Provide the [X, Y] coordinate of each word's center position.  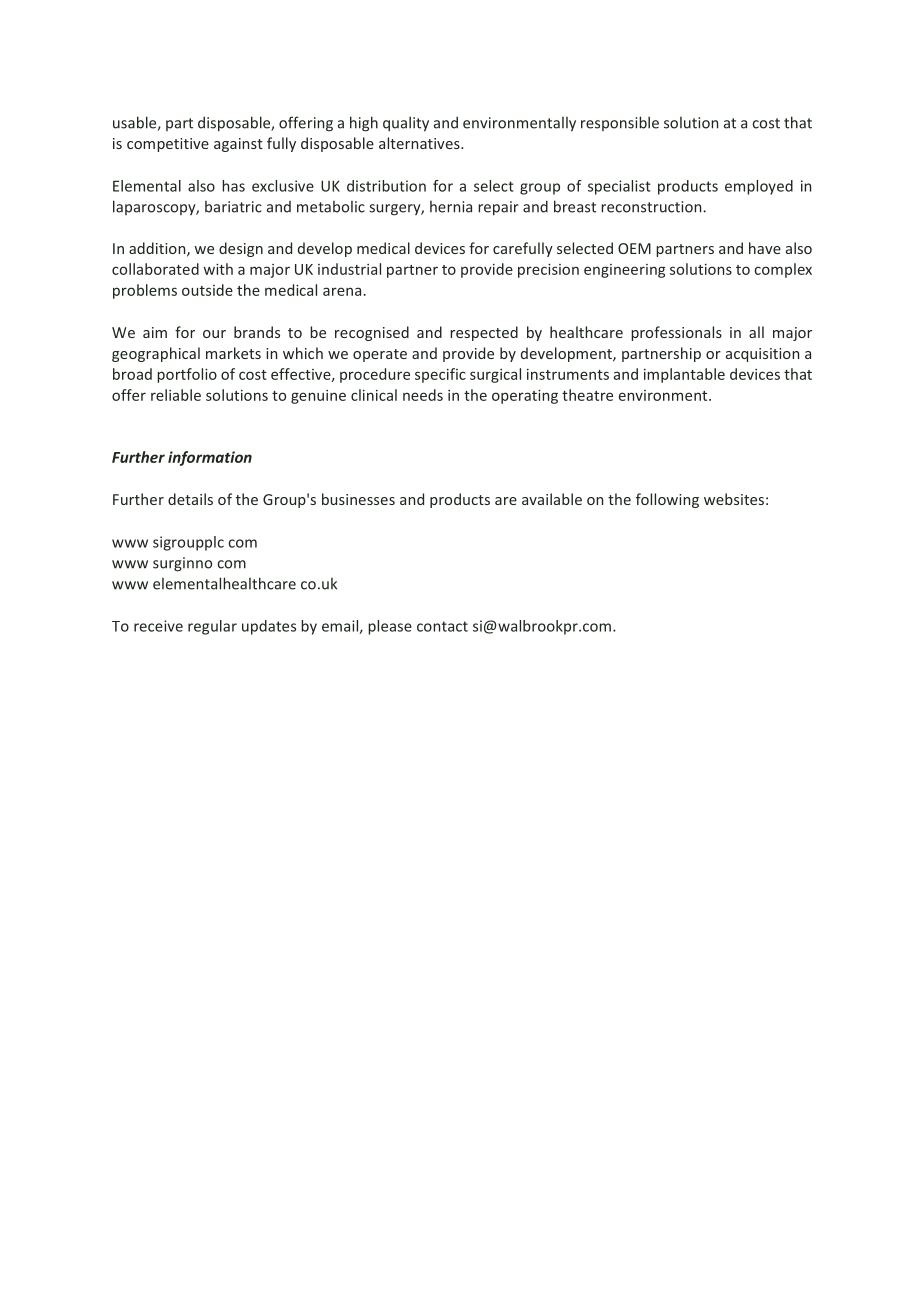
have [765, 248]
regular [212, 627]
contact [442, 626]
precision [548, 270]
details [190, 499]
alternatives [420, 143]
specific [440, 375]
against [238, 145]
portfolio [187, 375]
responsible [620, 123]
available [552, 499]
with [218, 269]
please [390, 627]
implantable [684, 375]
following [667, 500]
